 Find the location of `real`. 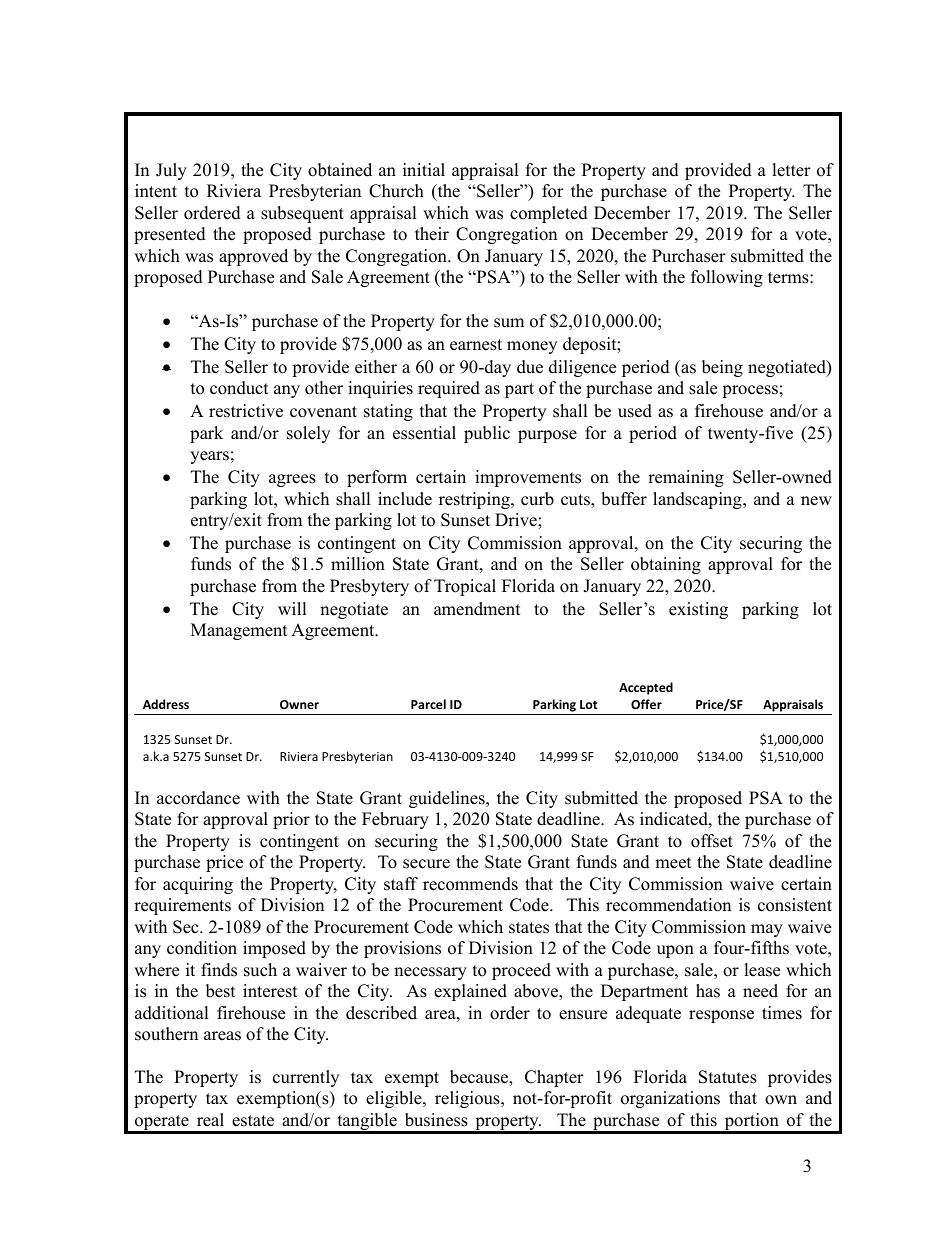

real is located at coordinates (210, 1120).
